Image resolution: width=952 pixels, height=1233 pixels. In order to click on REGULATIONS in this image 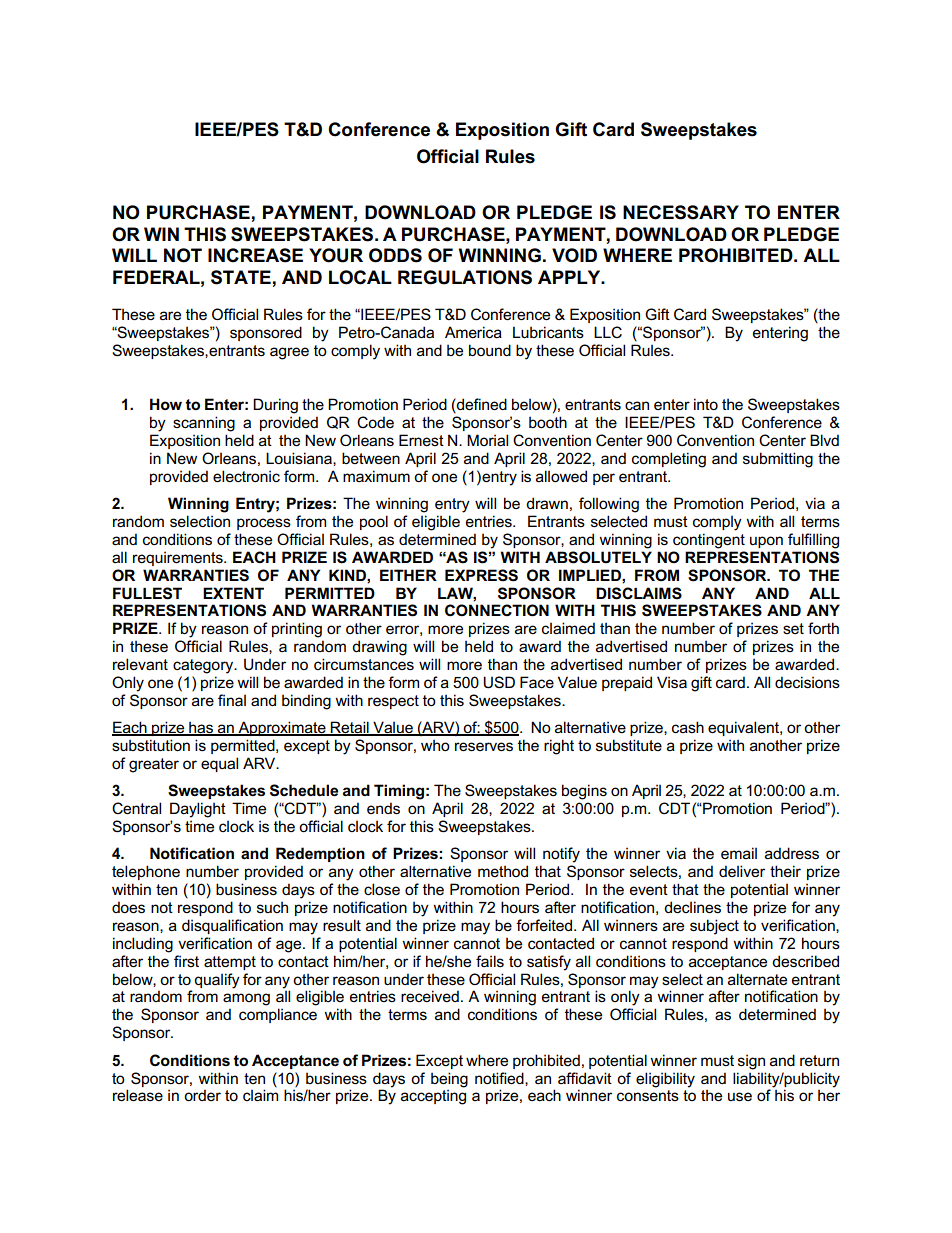, I will do `click(465, 277)`.
